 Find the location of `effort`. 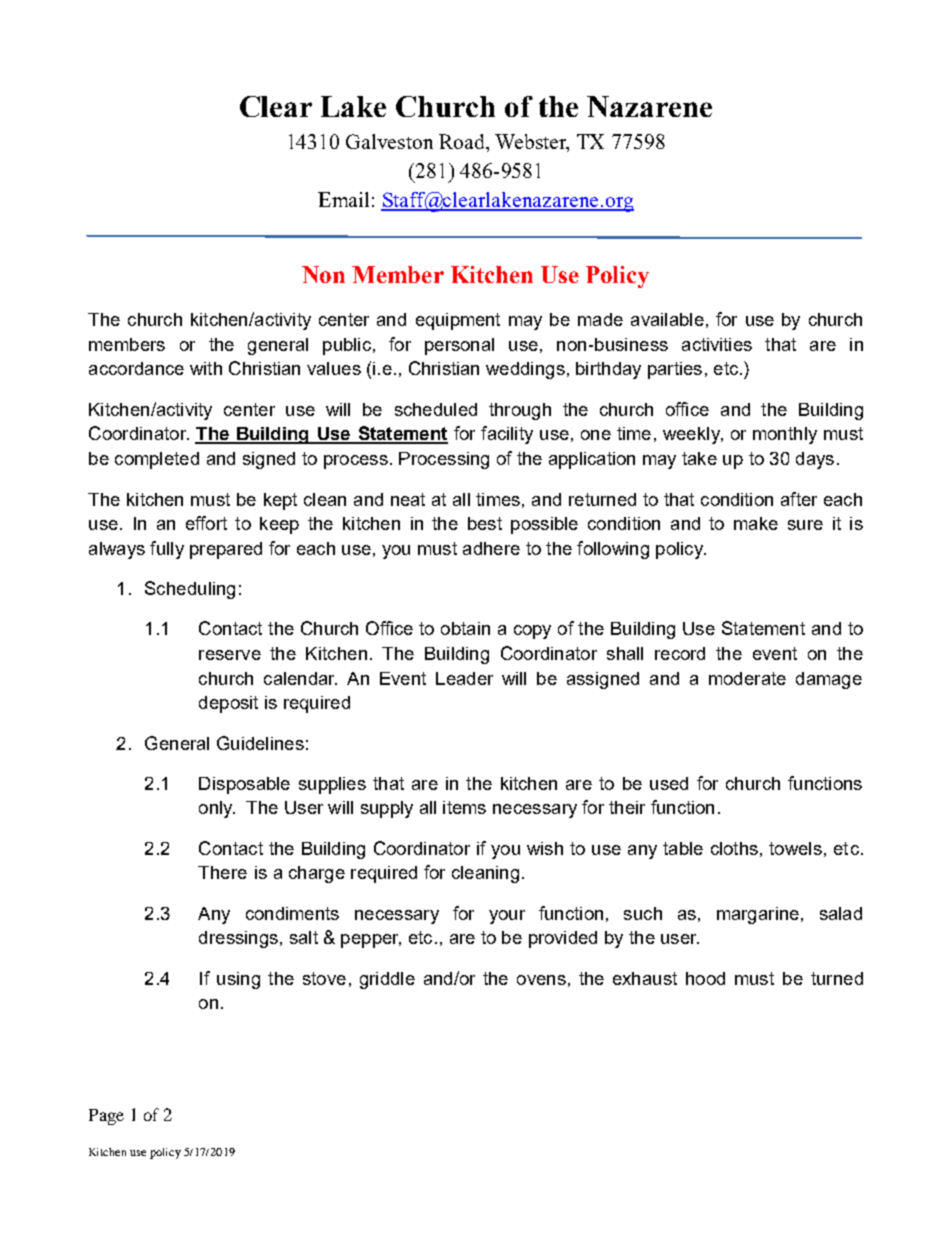

effort is located at coordinates (206, 523).
